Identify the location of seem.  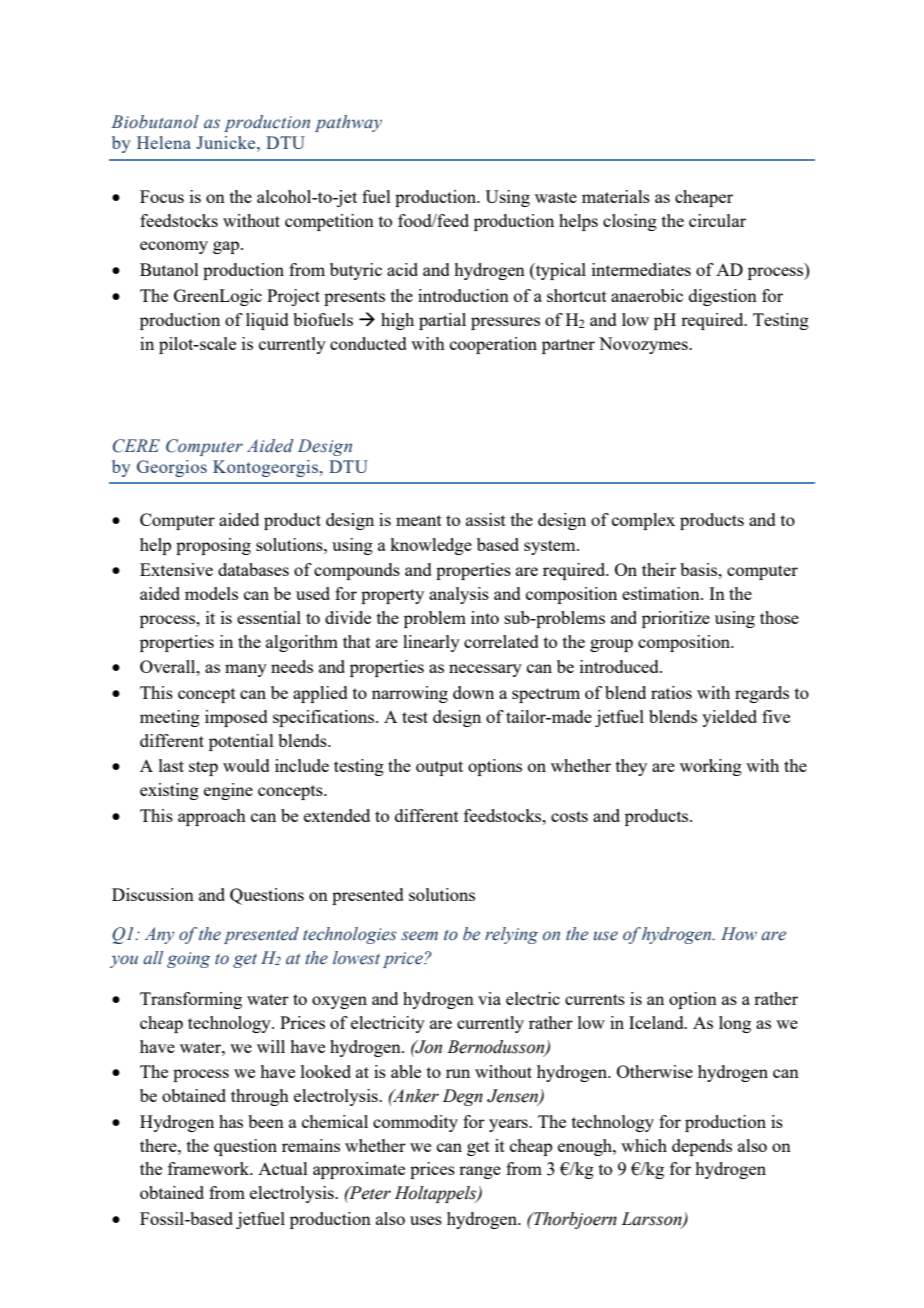
(419, 936).
